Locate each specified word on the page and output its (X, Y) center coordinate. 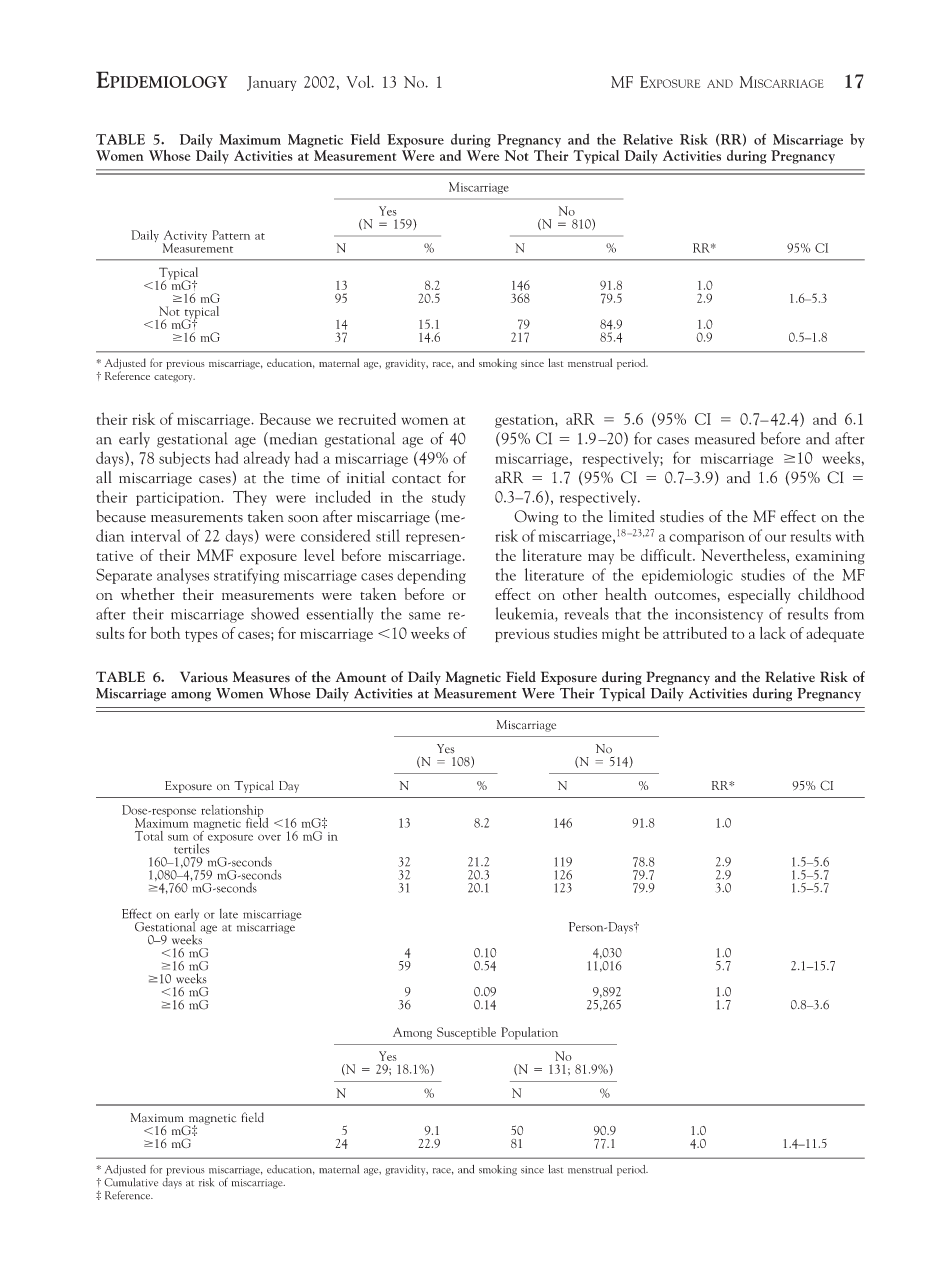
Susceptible (466, 1033)
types (201, 637)
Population (529, 1033)
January (271, 83)
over (269, 838)
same (425, 616)
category (174, 378)
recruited (367, 418)
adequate (835, 634)
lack (773, 633)
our (775, 538)
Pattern (231, 235)
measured (725, 438)
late (229, 914)
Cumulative (131, 1181)
